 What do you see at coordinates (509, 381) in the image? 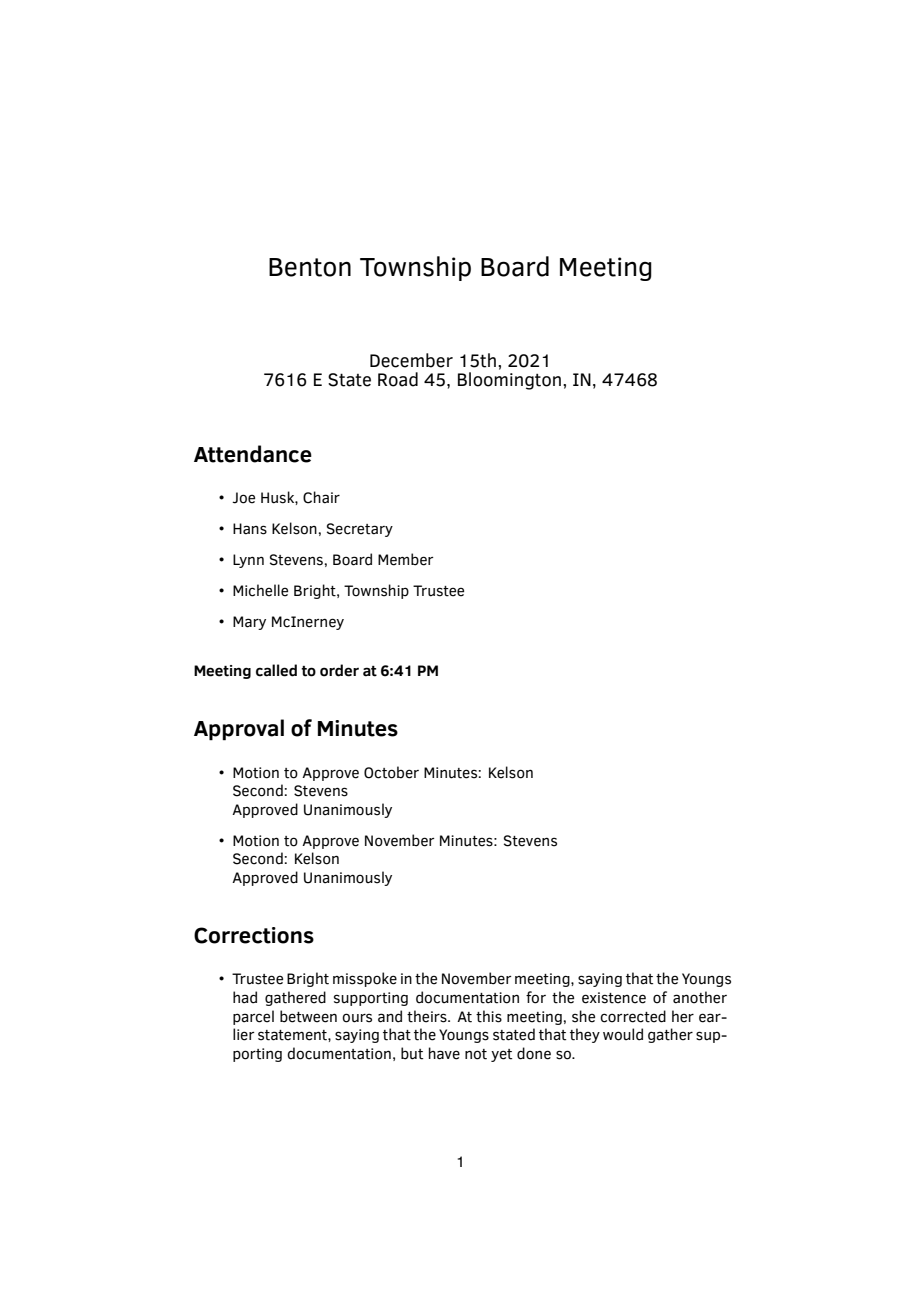
I see `Bloomington` at bounding box center [509, 381].
